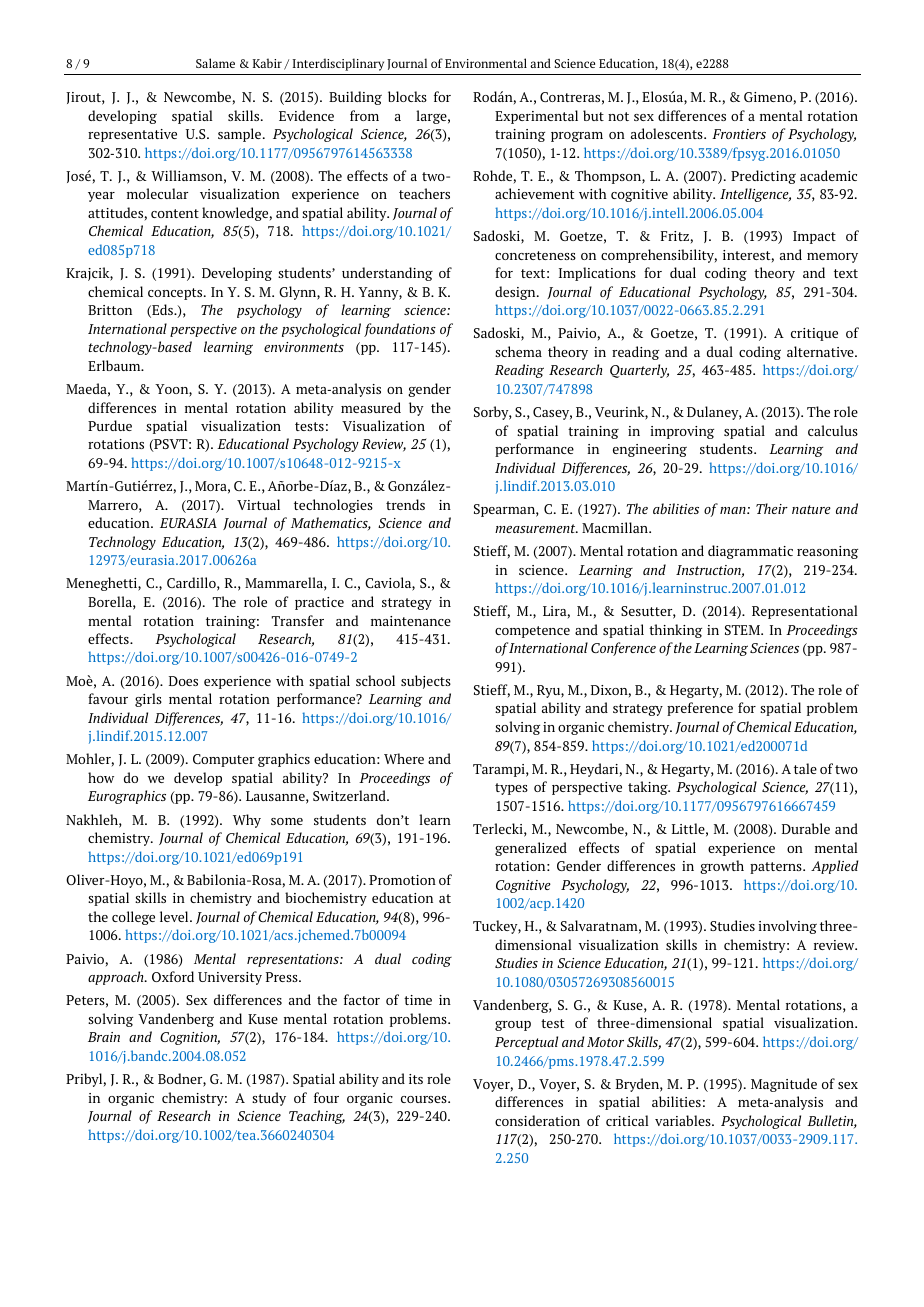  What do you see at coordinates (269, 1099) in the image?
I see `study` at bounding box center [269, 1099].
